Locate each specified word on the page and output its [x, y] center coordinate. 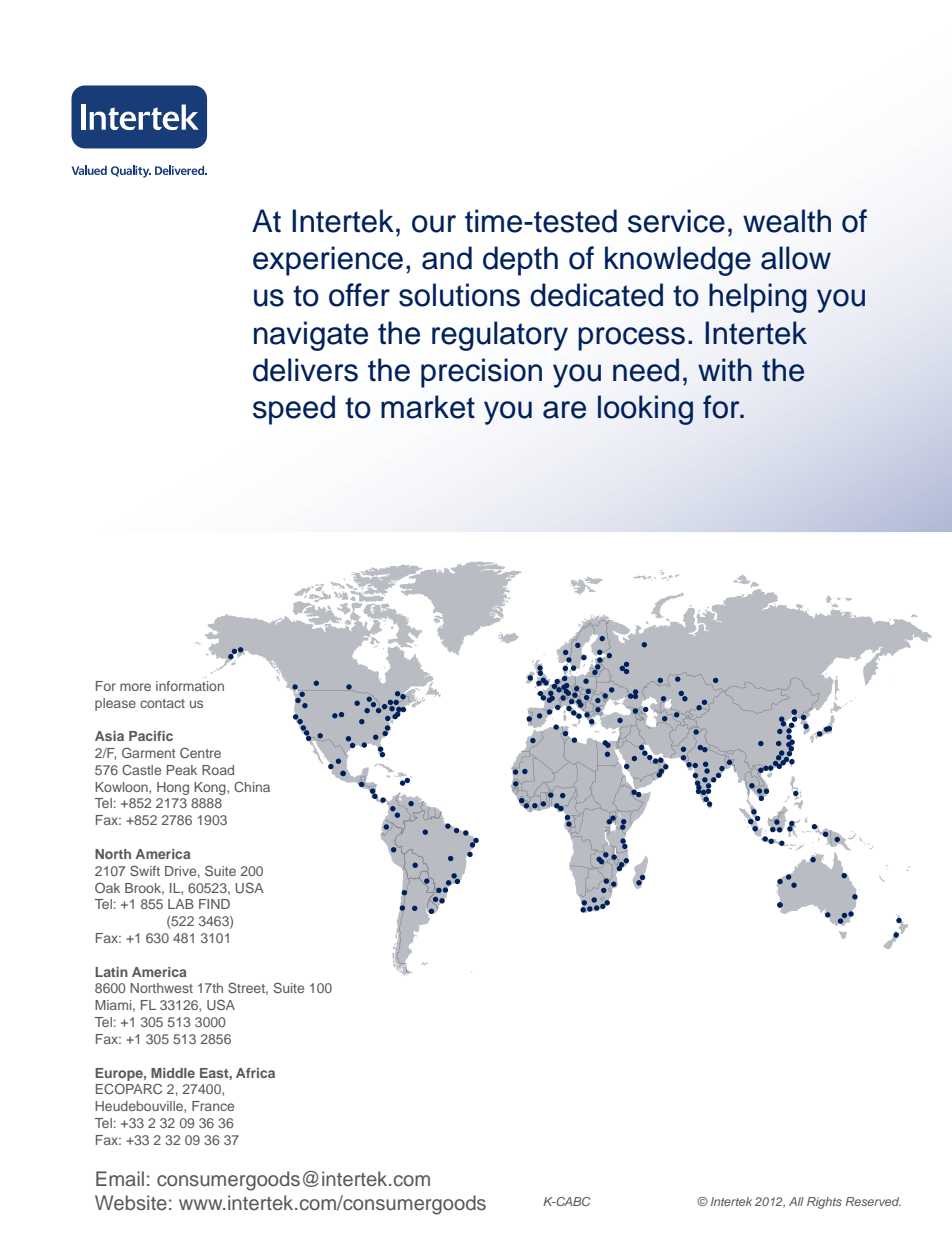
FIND [214, 904]
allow [796, 258]
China [252, 786]
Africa [255, 1073]
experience [328, 261]
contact [162, 703]
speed [294, 410]
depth [520, 261]
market [428, 407]
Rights [824, 1203]
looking [645, 410]
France [213, 1106]
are [564, 410]
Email [120, 1178]
